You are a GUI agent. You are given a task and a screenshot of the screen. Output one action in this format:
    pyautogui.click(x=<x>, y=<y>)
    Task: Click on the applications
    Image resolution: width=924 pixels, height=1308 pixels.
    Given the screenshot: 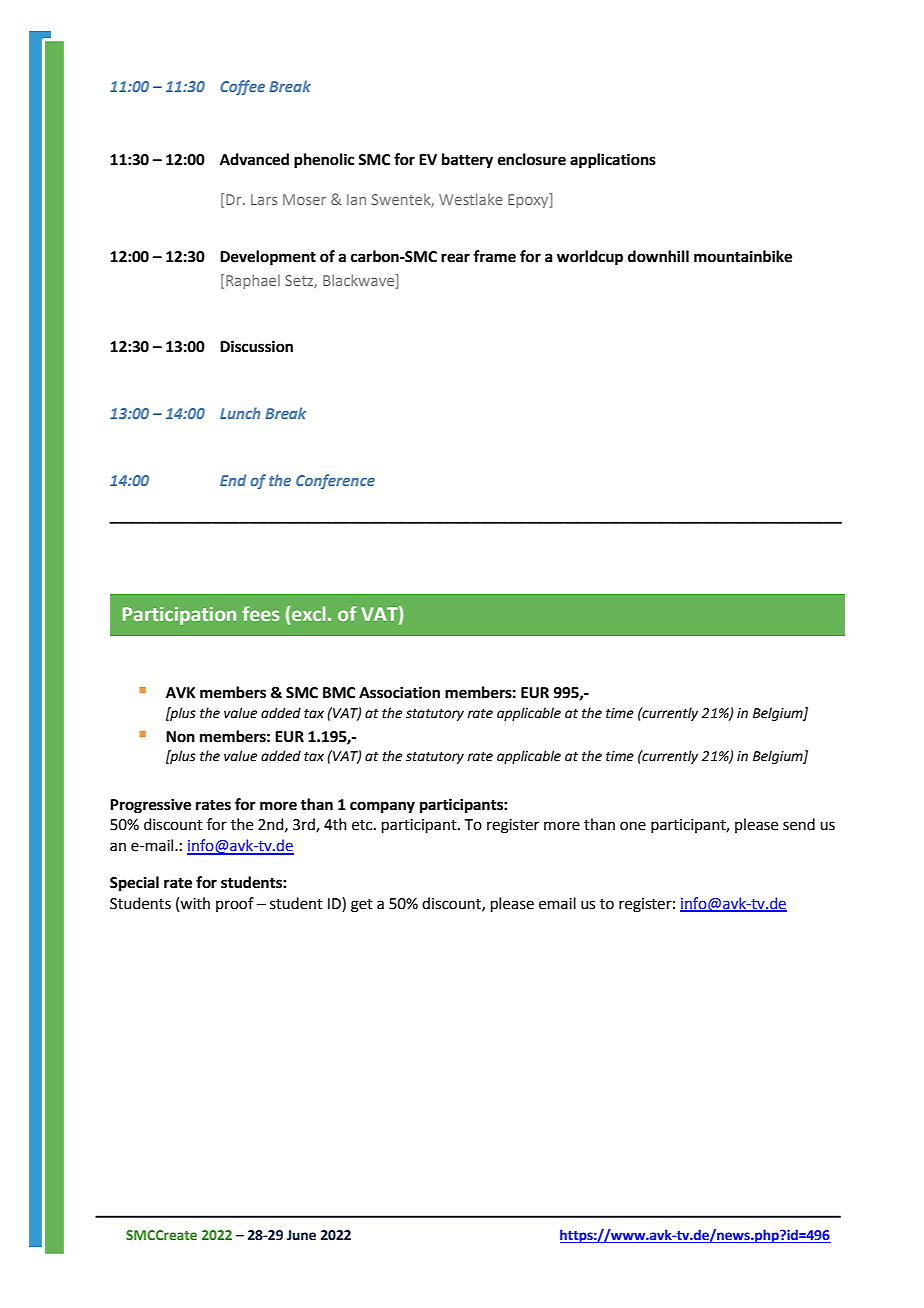 What is the action you would take?
    pyautogui.click(x=613, y=161)
